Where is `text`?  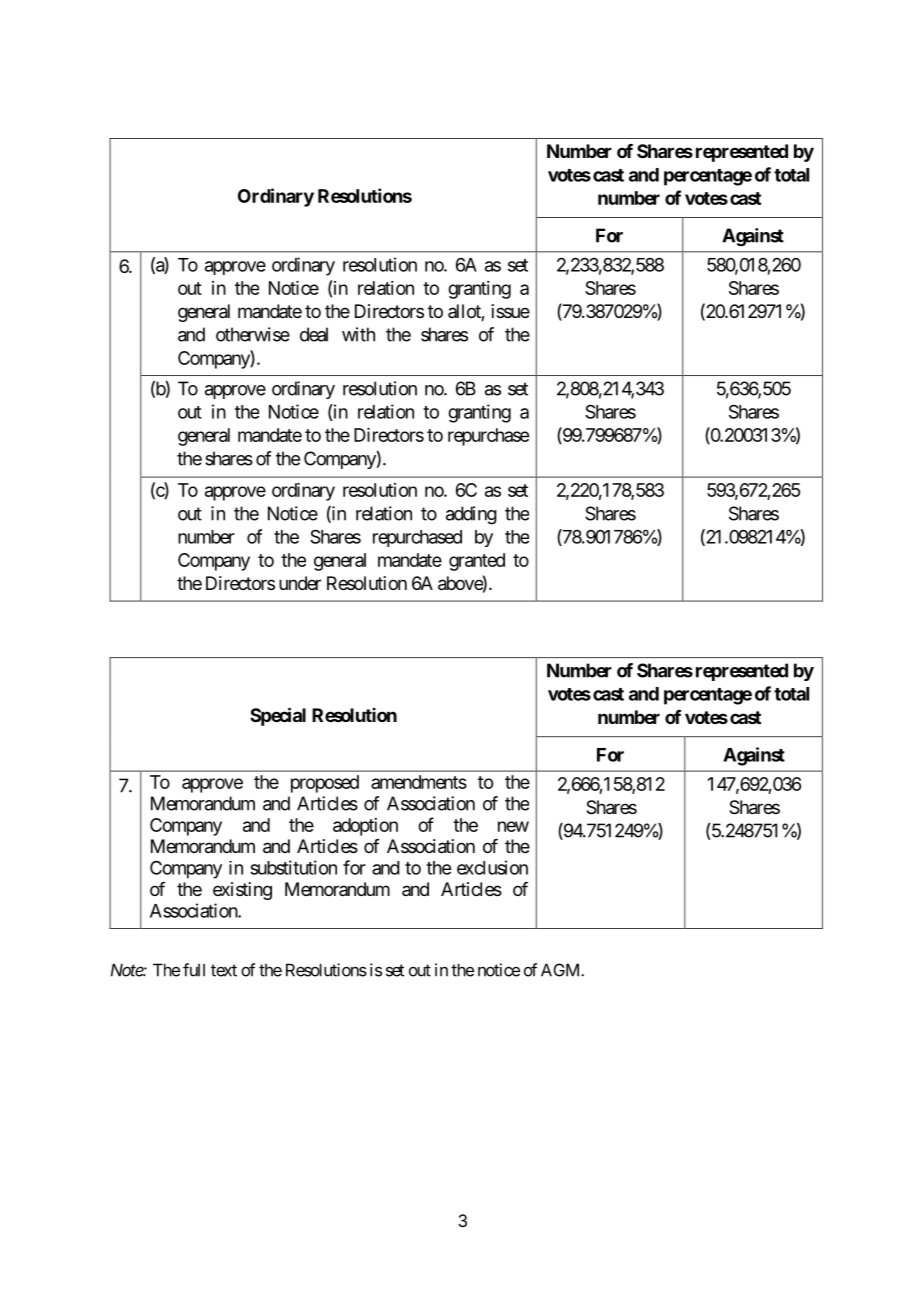
text is located at coordinates (224, 970).
